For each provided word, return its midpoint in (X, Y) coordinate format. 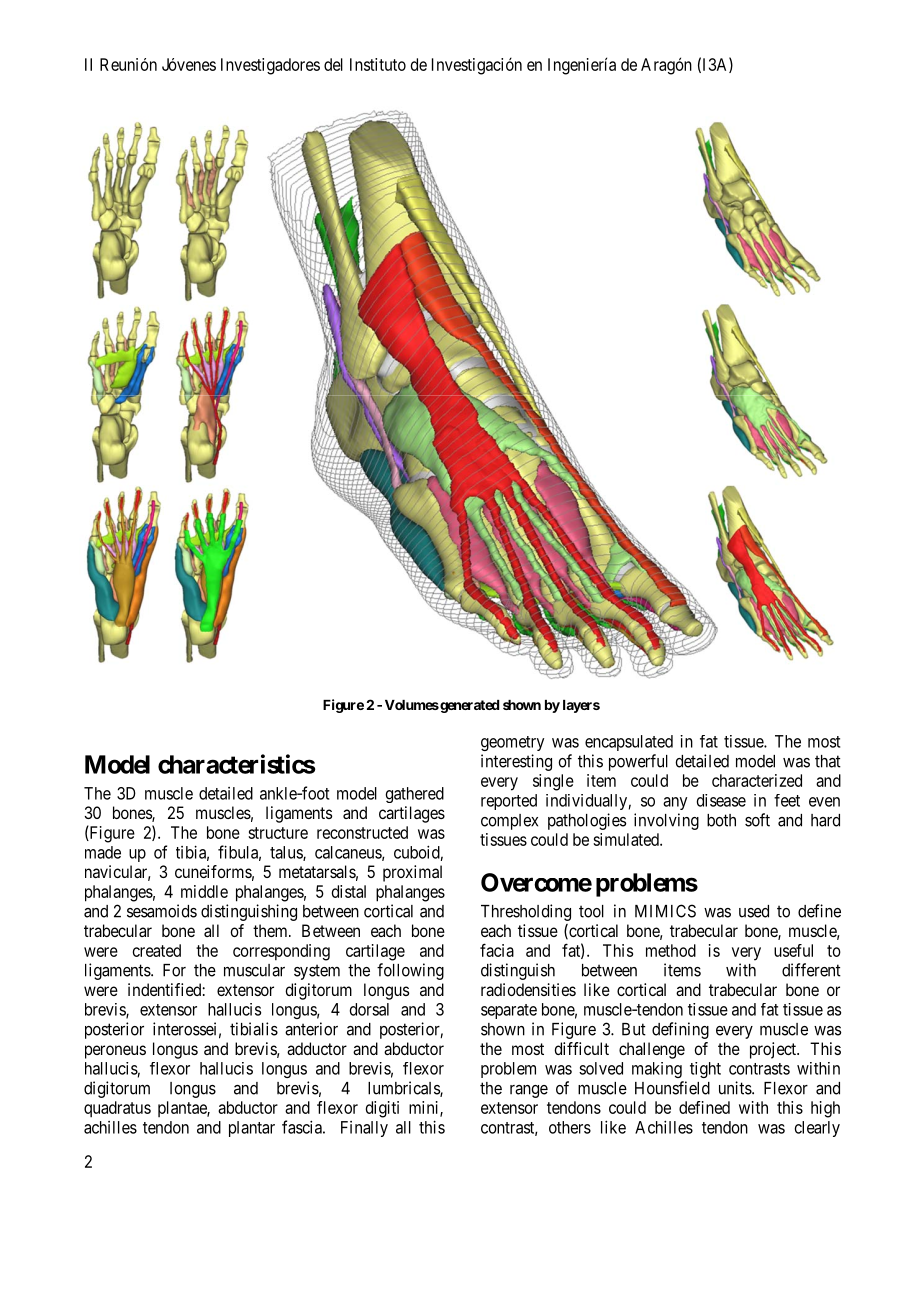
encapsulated (629, 743)
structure (278, 833)
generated (468, 706)
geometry (512, 743)
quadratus (117, 1109)
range (529, 1091)
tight (705, 1070)
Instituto (378, 64)
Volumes (412, 705)
